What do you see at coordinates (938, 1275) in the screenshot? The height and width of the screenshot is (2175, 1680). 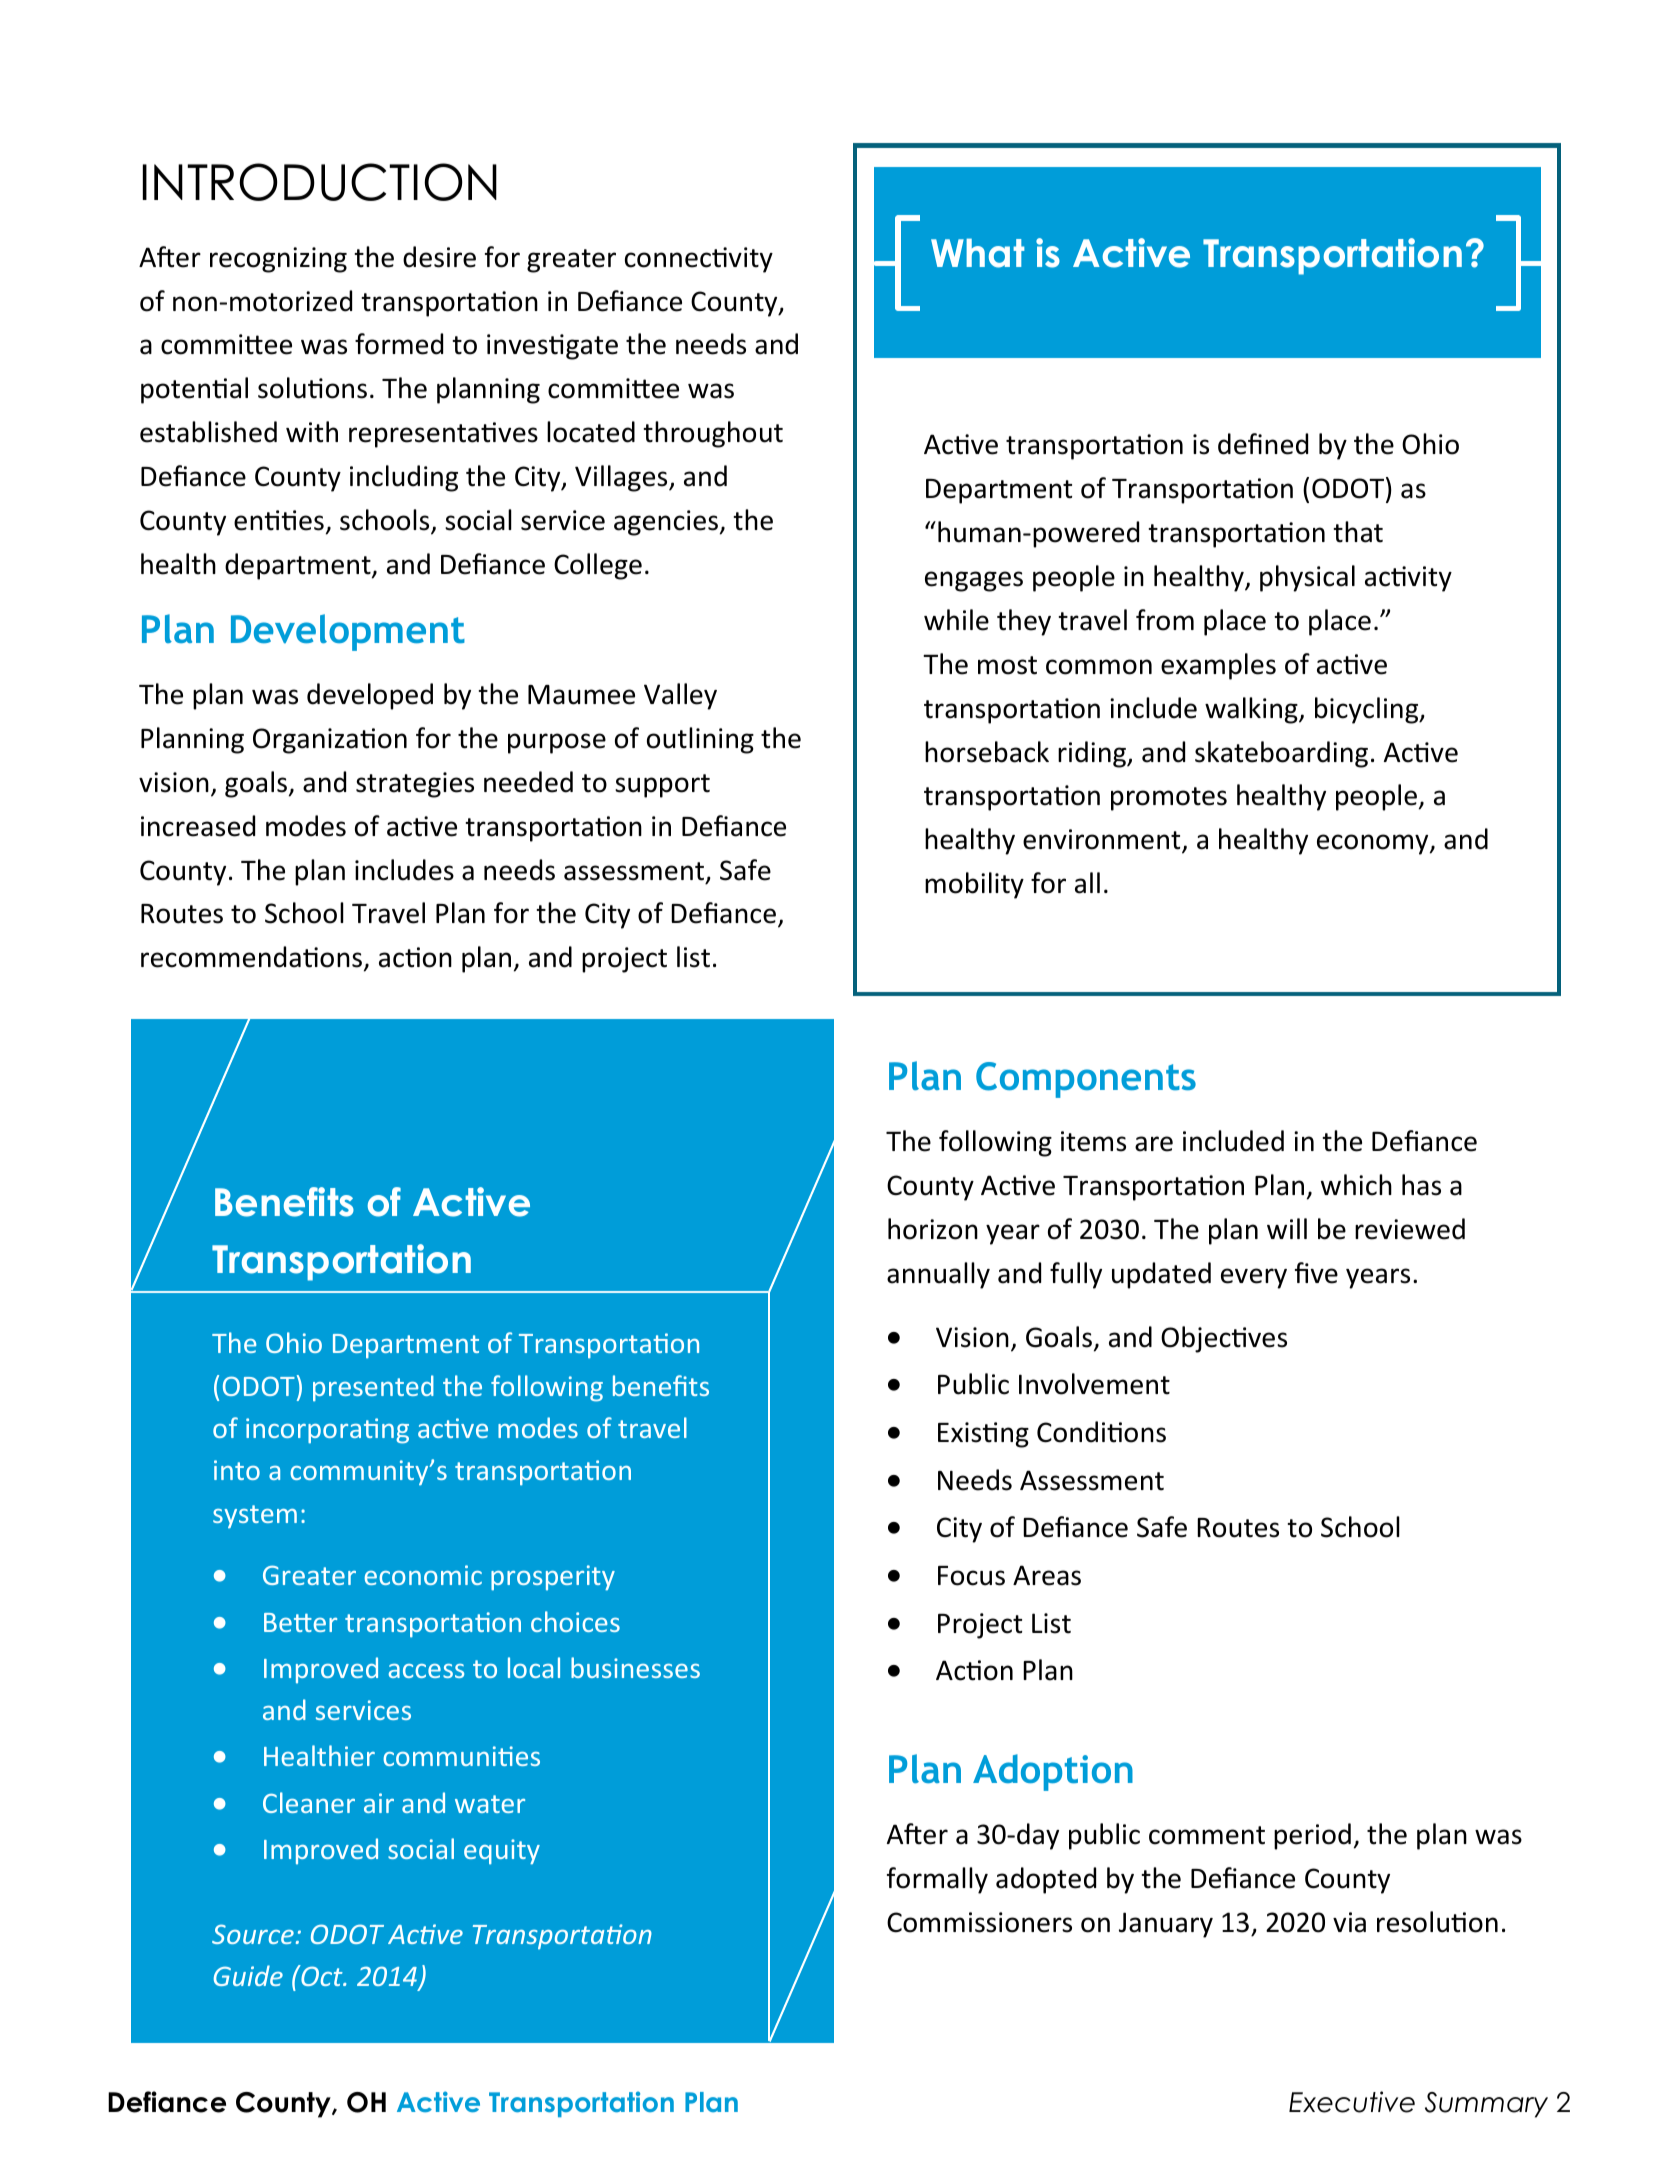 I see `annually` at bounding box center [938, 1275].
